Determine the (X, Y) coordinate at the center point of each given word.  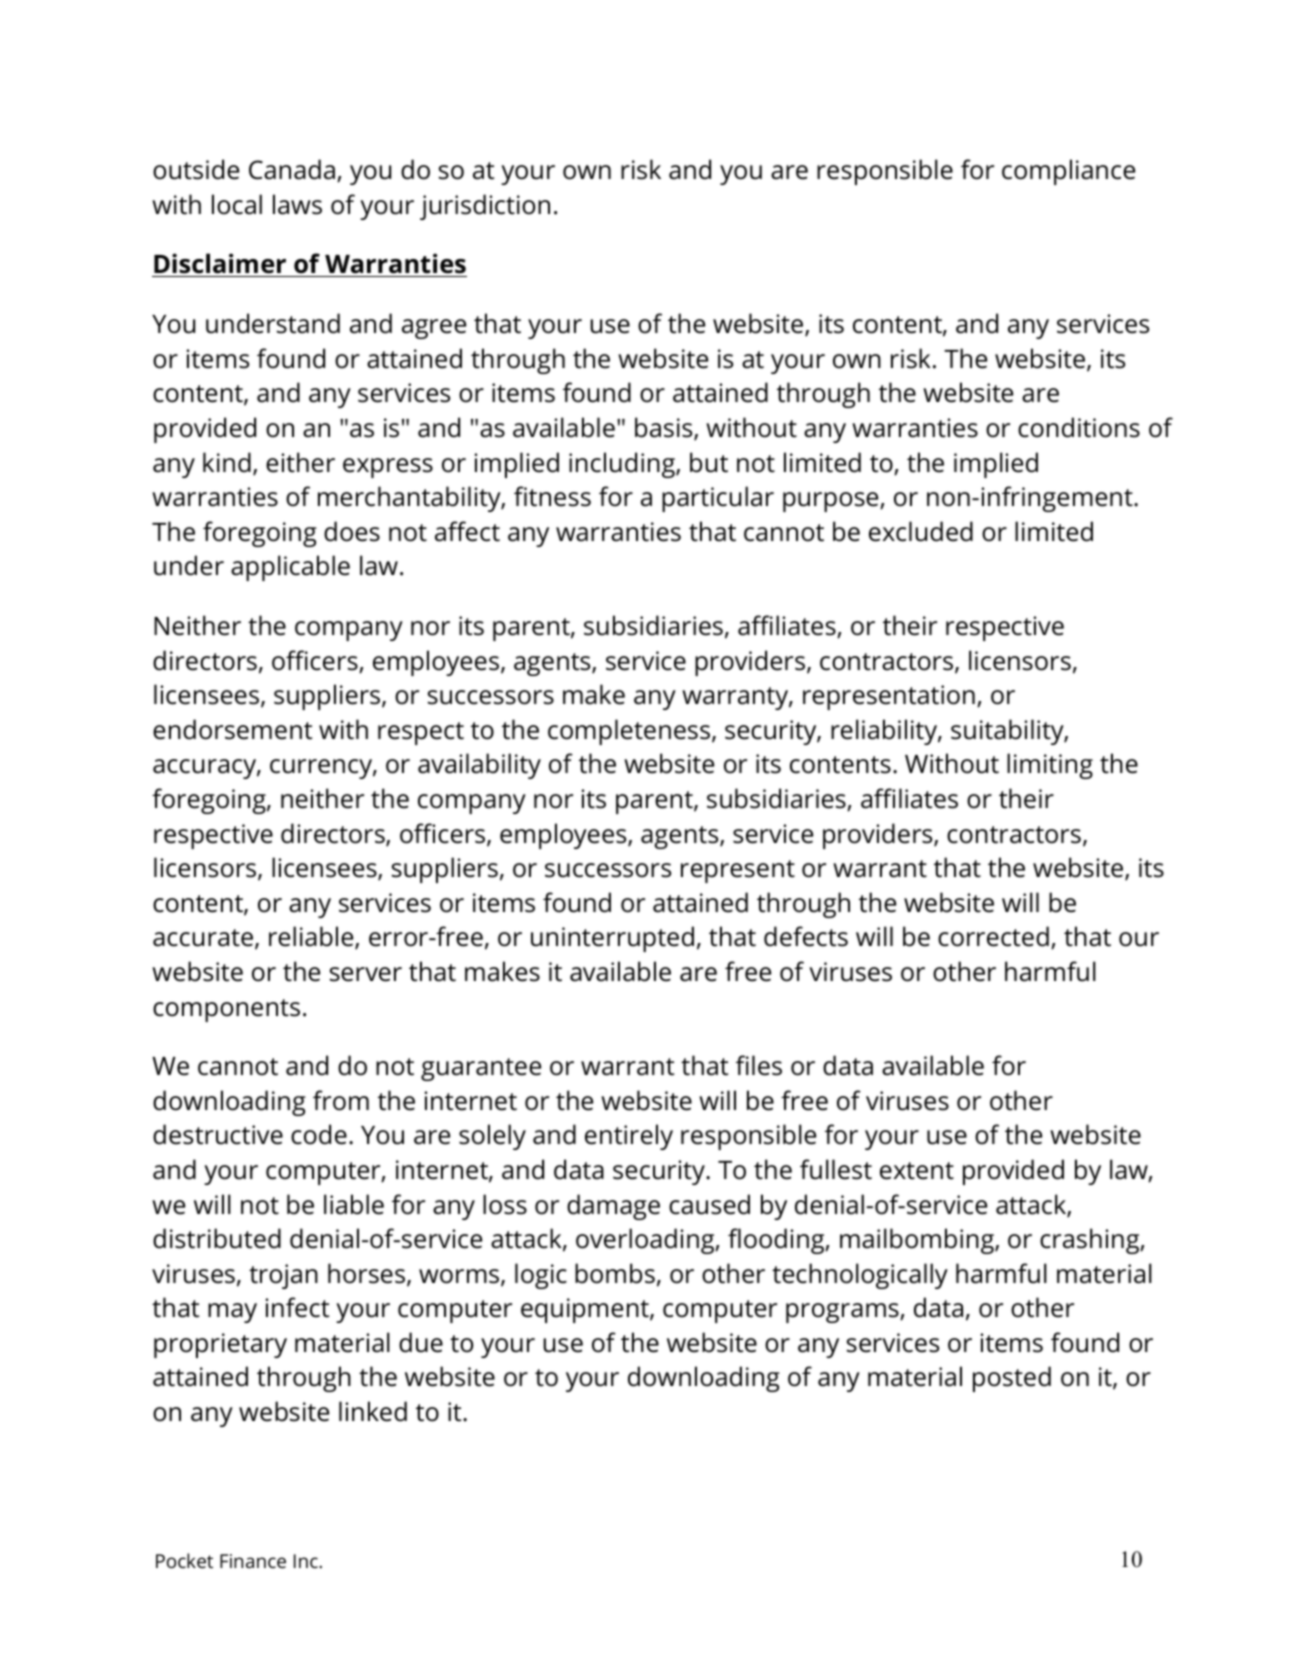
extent (917, 1171)
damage (613, 1207)
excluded (921, 531)
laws (297, 204)
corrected (993, 936)
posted (1012, 1379)
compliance (1068, 172)
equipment (586, 1310)
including (623, 465)
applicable (290, 568)
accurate (203, 938)
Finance (253, 1561)
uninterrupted (612, 939)
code (319, 1134)
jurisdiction (485, 207)
